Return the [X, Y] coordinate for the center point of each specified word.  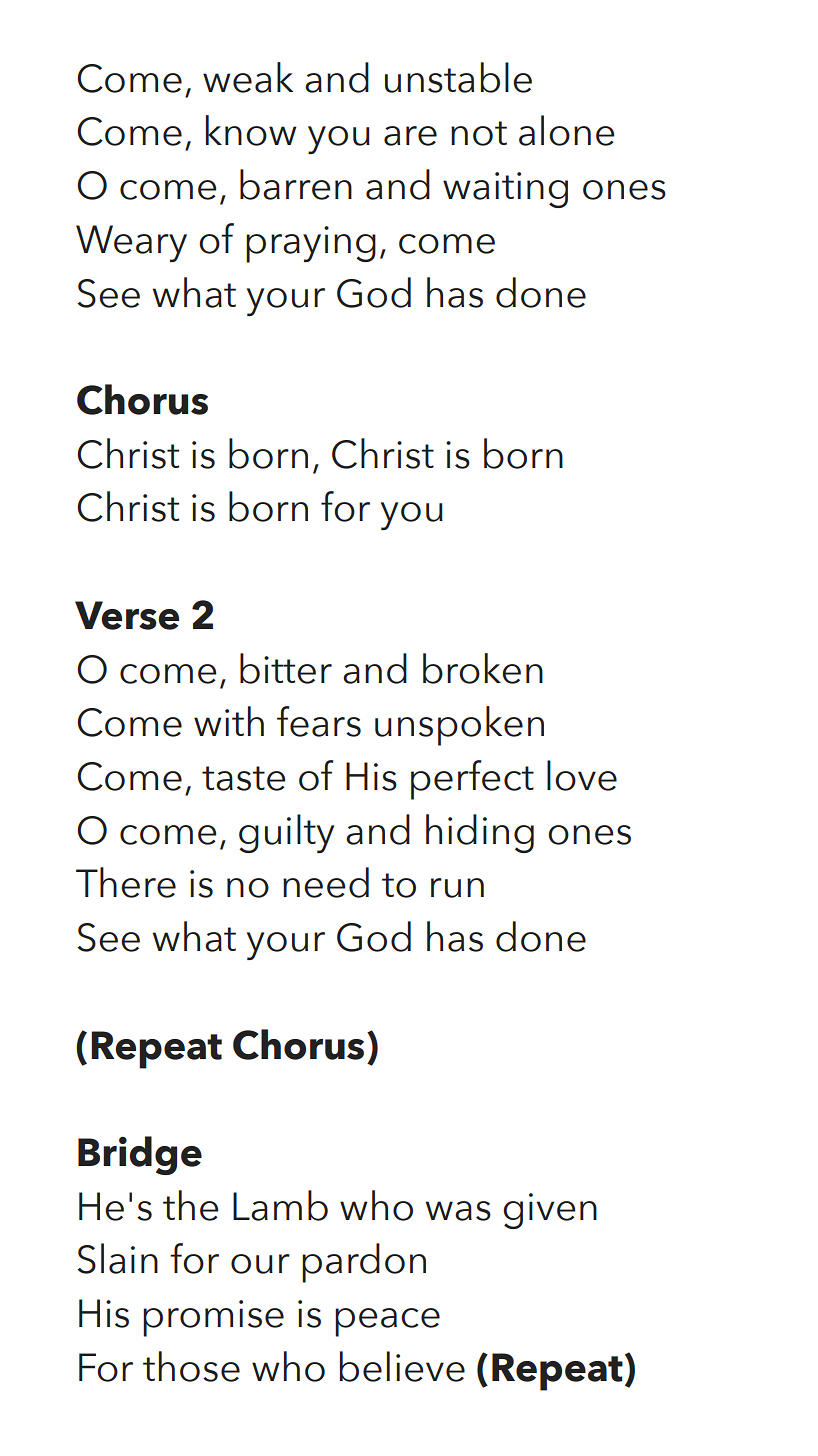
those [191, 1366]
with [229, 721]
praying [311, 244]
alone [566, 130]
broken [483, 668]
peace [387, 1322]
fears [319, 721]
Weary [131, 243]
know [251, 130]
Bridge [140, 1155]
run [457, 888]
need [326, 882]
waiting [505, 190]
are [410, 136]
